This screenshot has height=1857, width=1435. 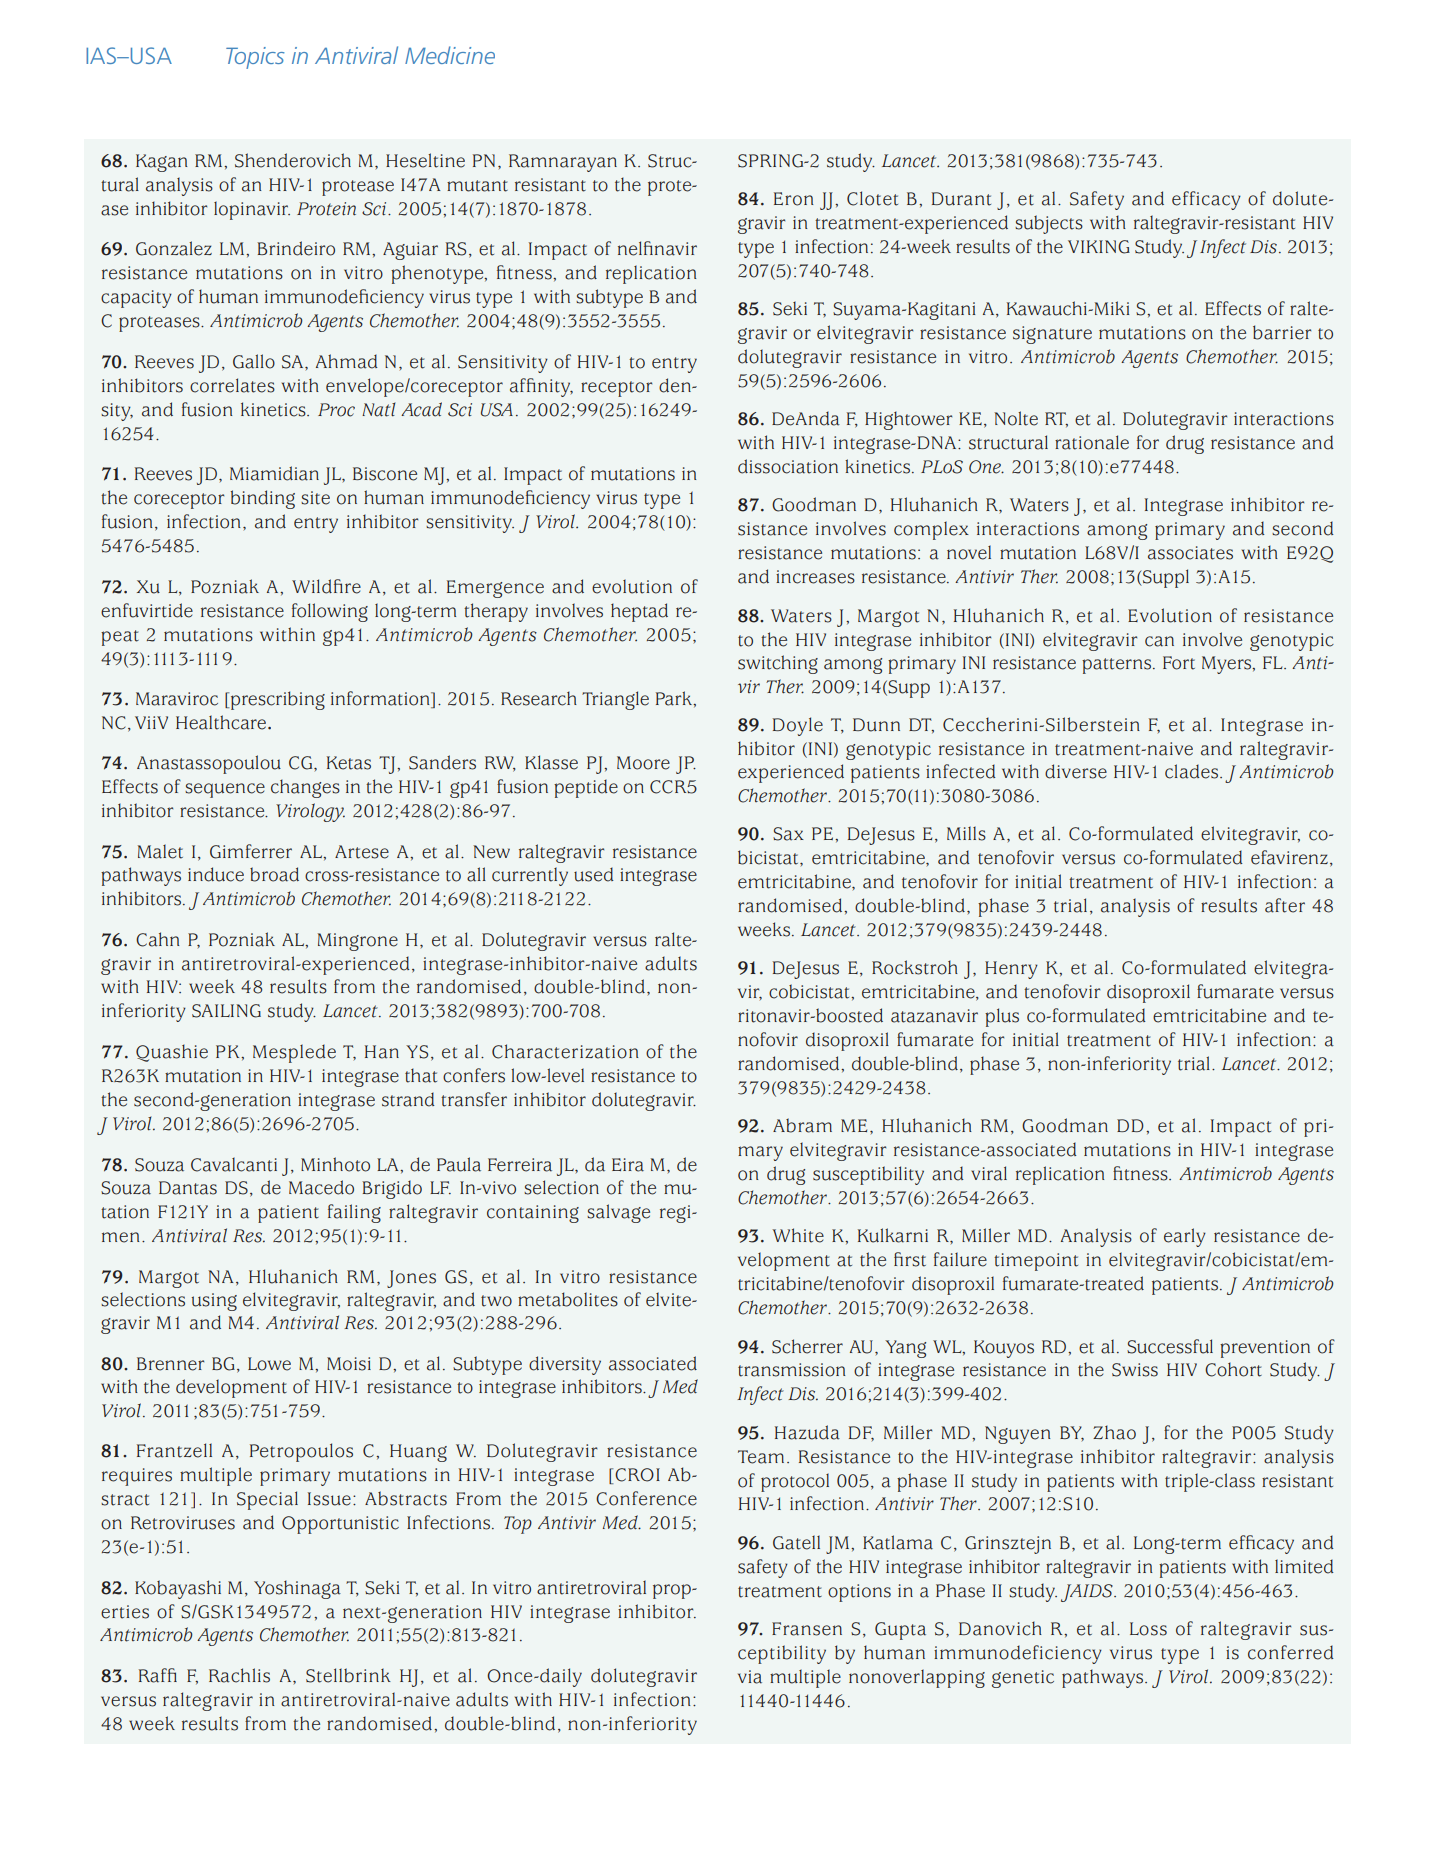 What do you see at coordinates (178, 1589) in the screenshot?
I see `Kobayashi` at bounding box center [178, 1589].
